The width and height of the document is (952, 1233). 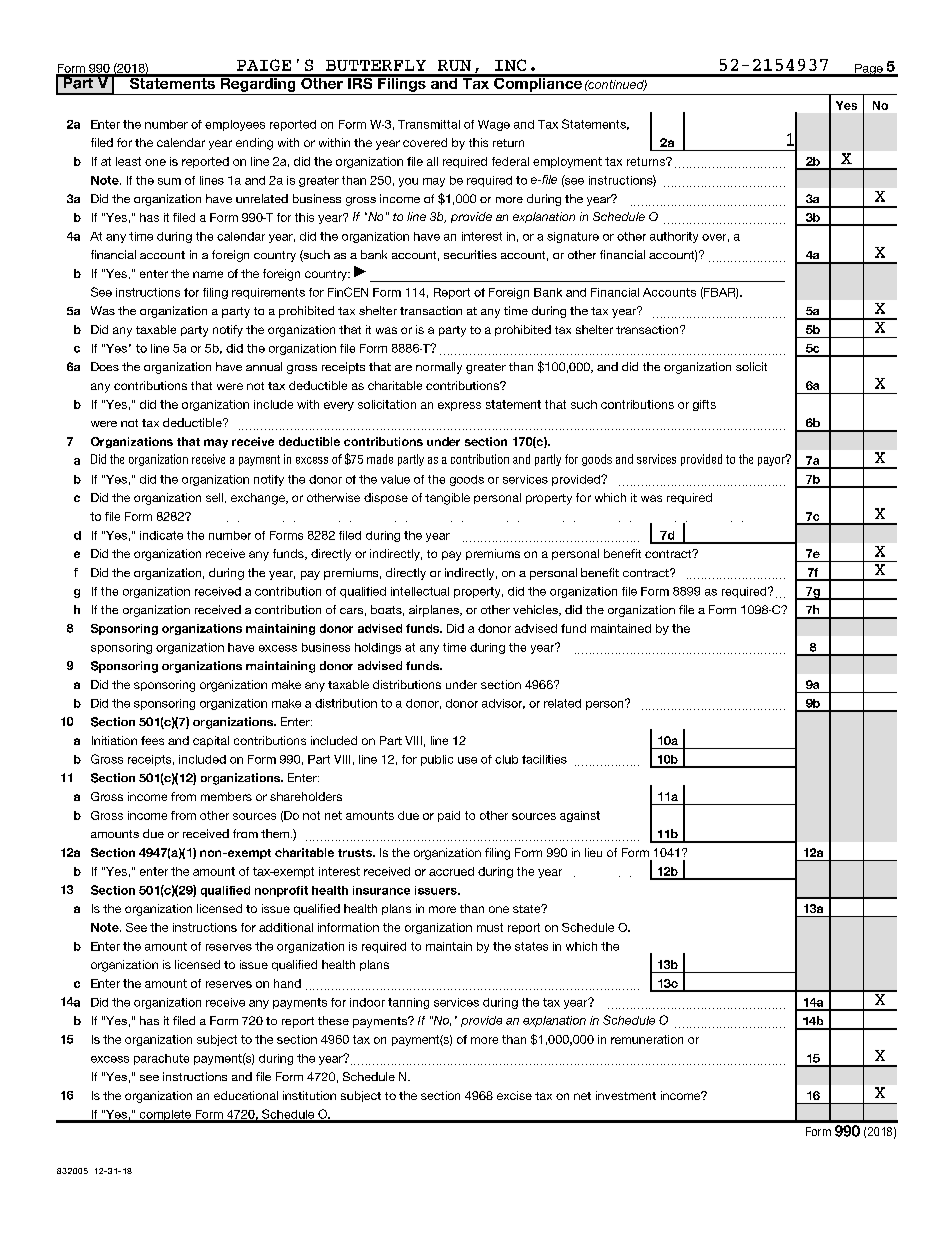 I want to click on remuneration, so click(x=647, y=1039).
